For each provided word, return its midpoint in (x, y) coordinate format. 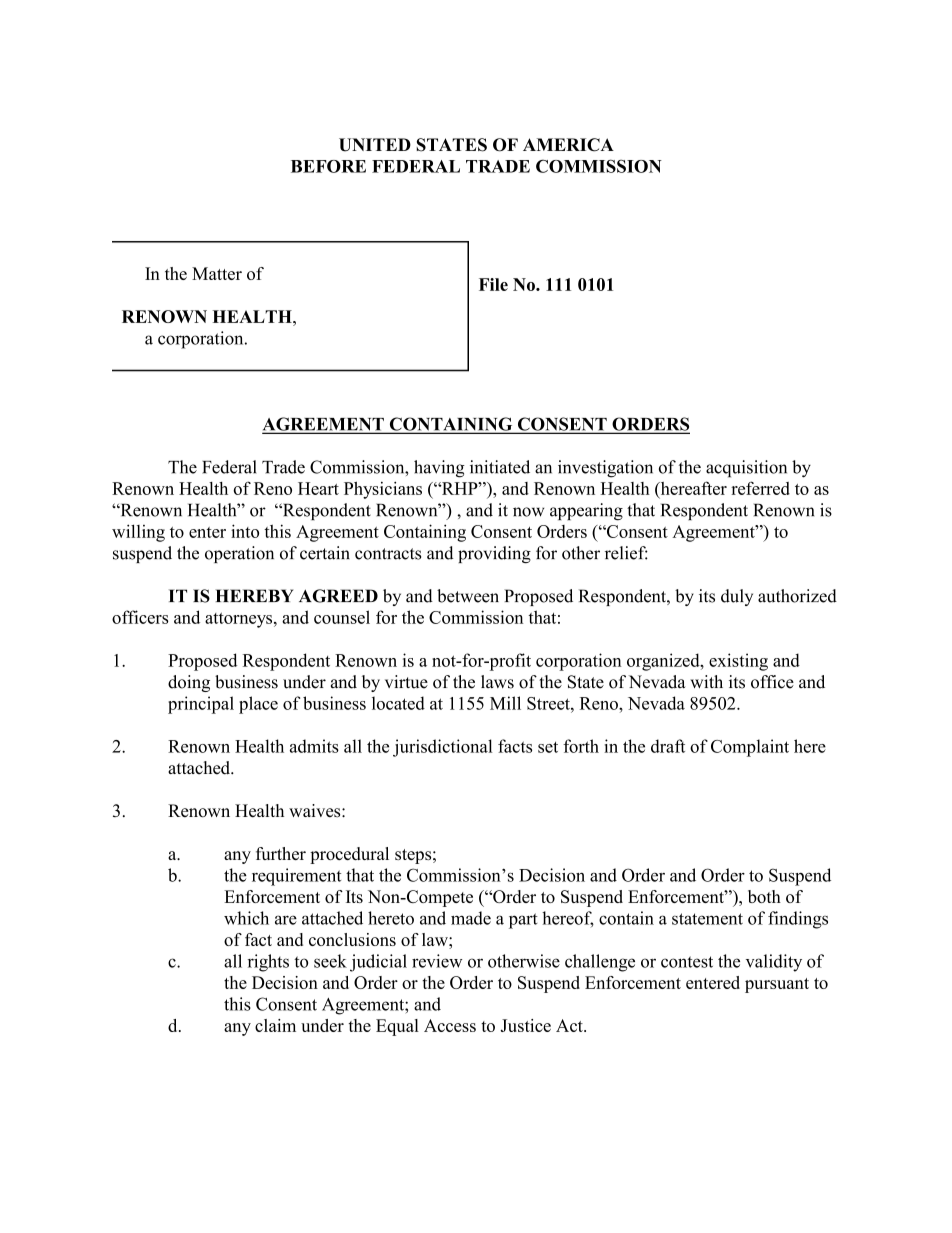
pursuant (777, 985)
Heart (318, 488)
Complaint (750, 748)
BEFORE (328, 166)
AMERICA (568, 145)
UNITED (375, 145)
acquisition (746, 469)
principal (201, 705)
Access (450, 1025)
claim (275, 1025)
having (439, 469)
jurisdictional (442, 748)
